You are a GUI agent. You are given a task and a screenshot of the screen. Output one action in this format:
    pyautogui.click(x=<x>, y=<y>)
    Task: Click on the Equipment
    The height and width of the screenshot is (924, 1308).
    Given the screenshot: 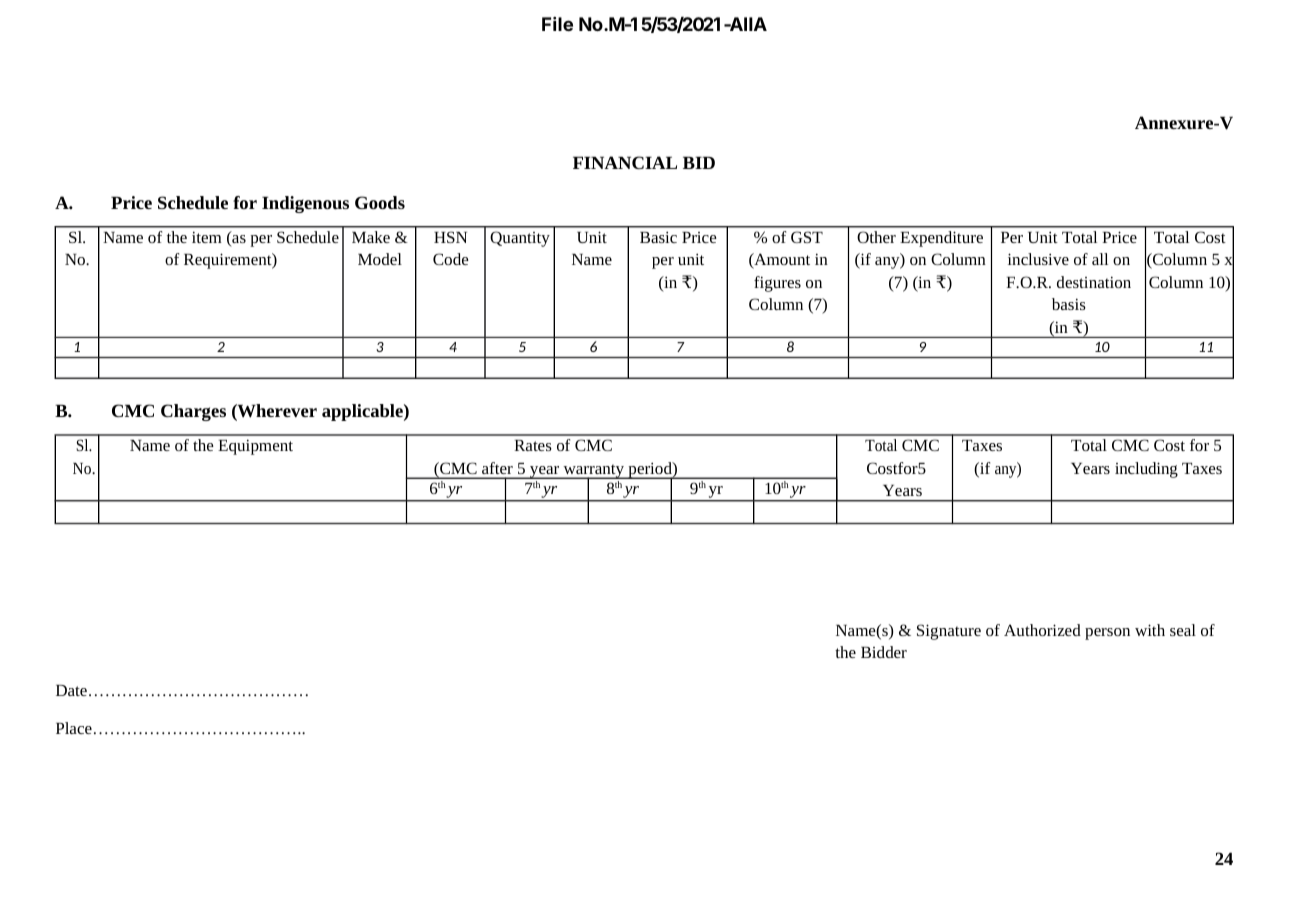 What is the action you would take?
    pyautogui.click(x=255, y=447)
